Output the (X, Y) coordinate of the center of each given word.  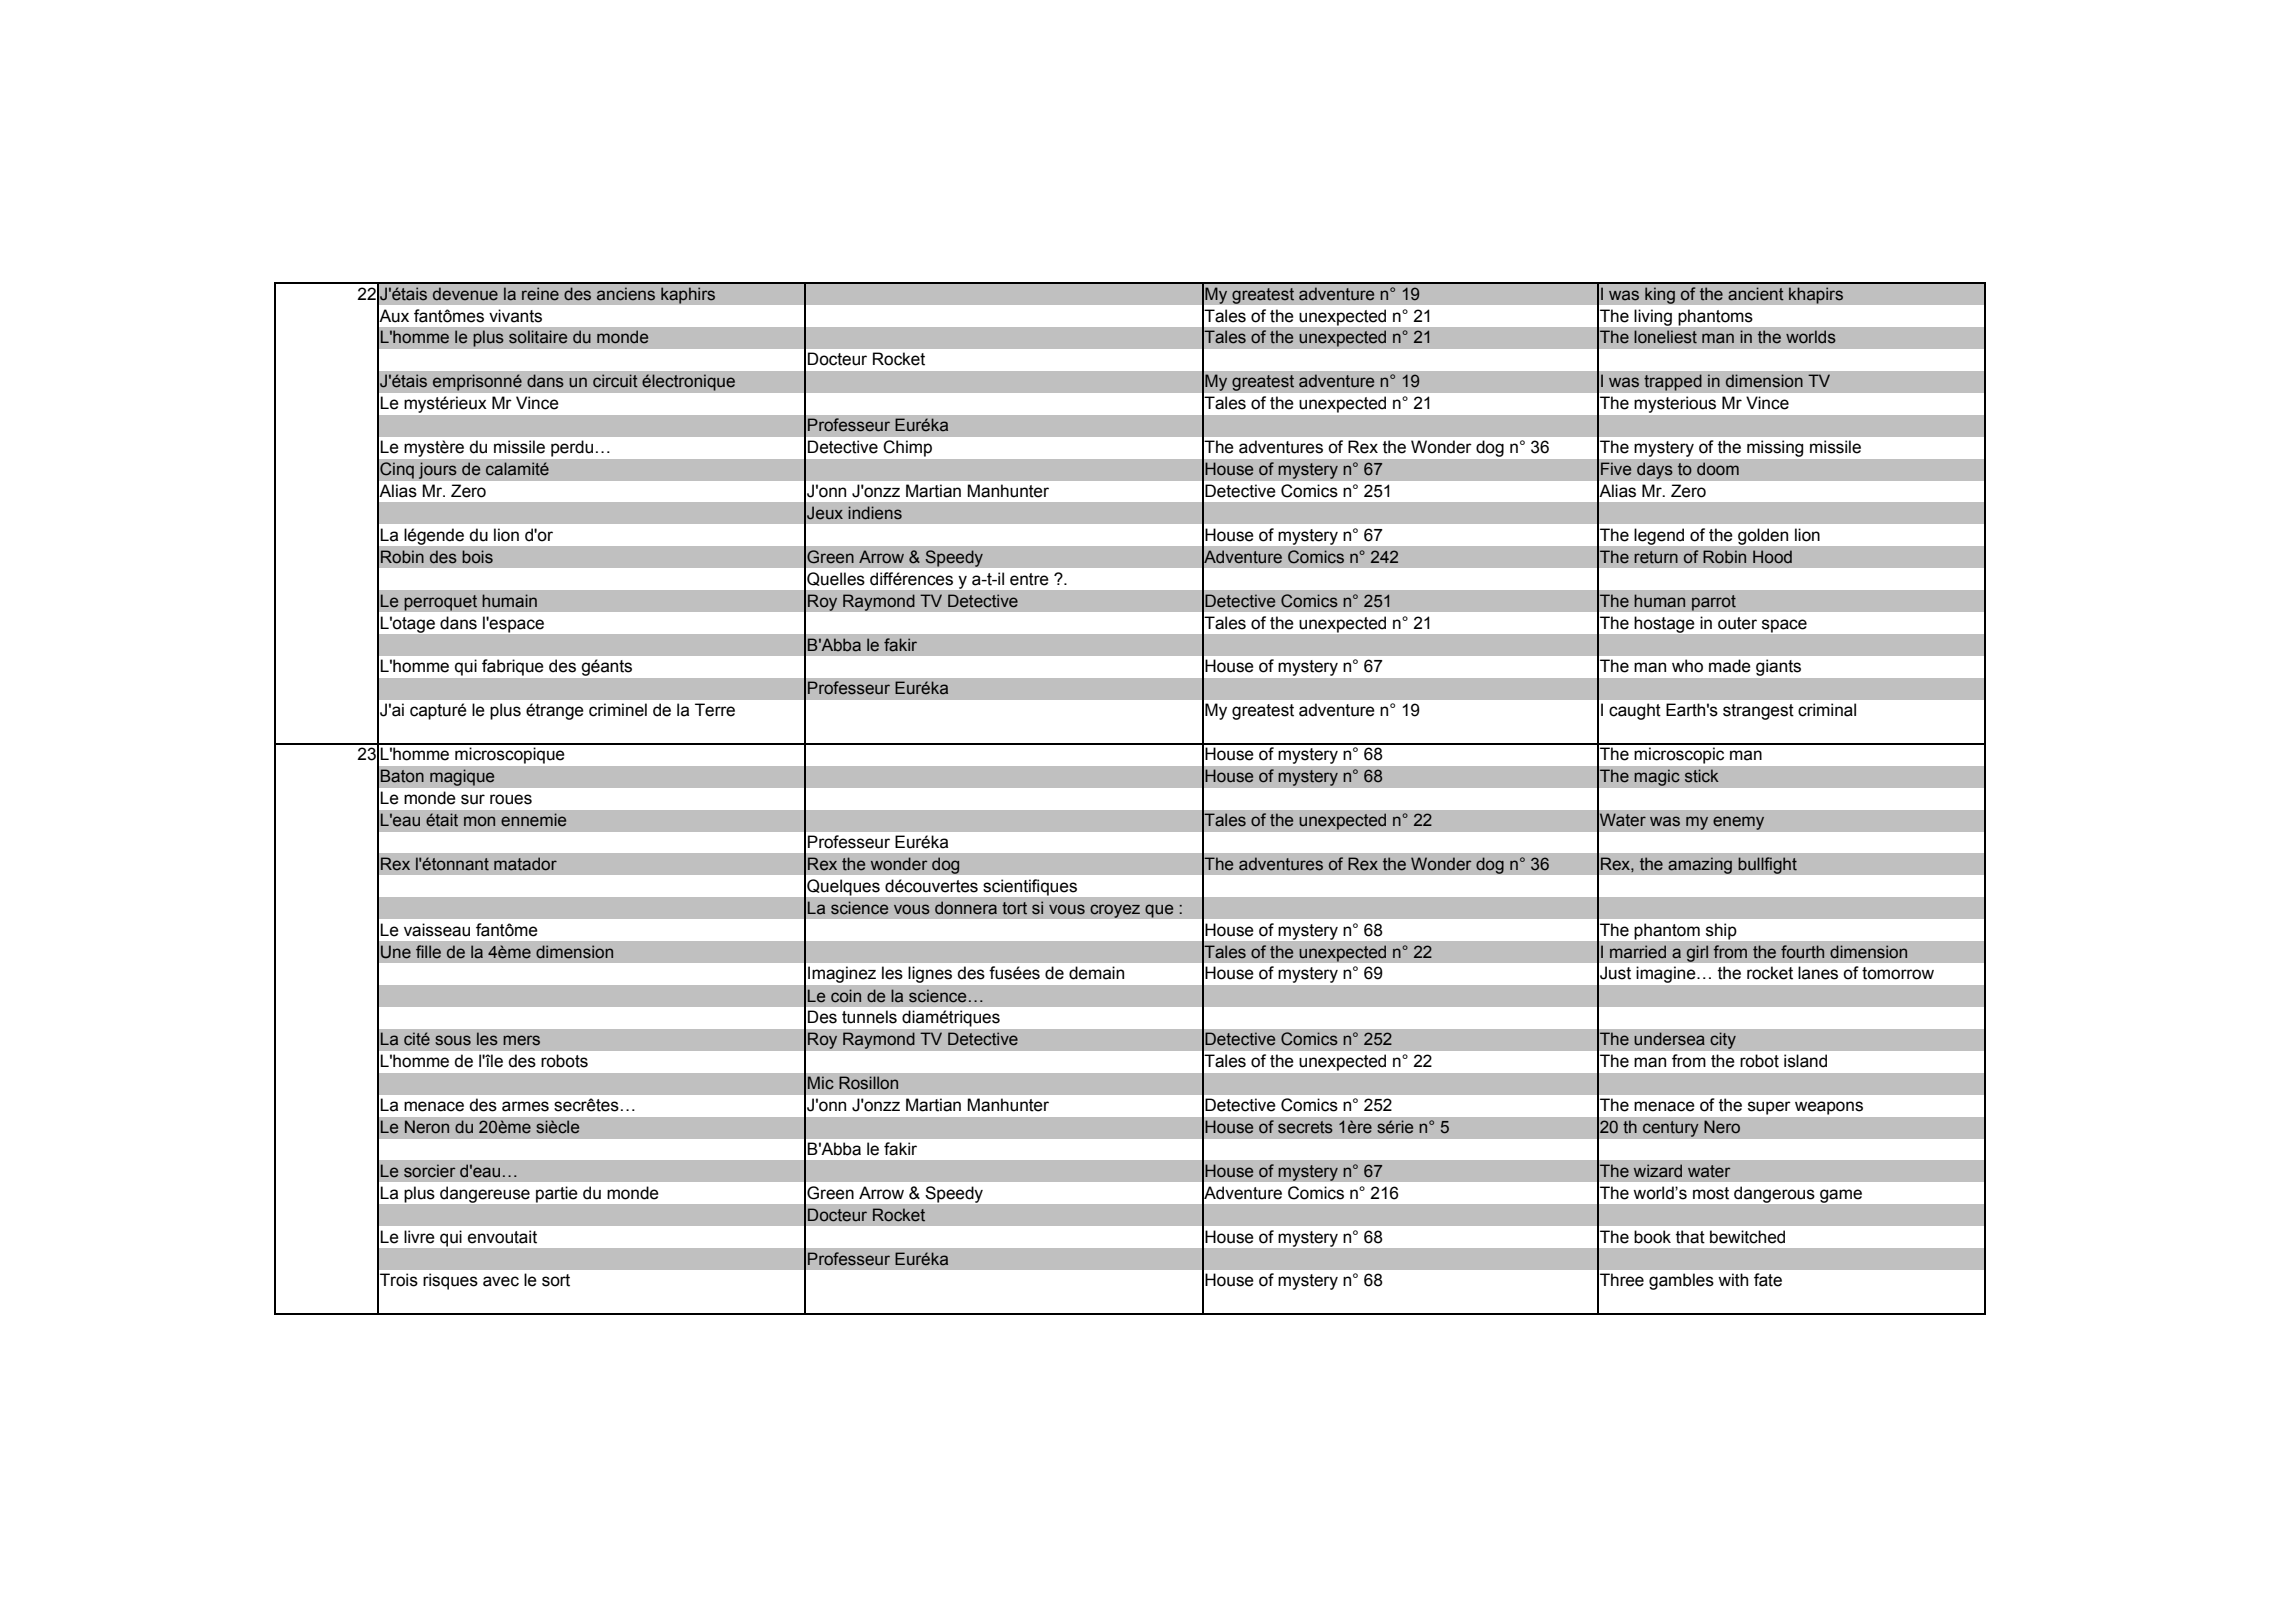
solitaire (538, 337)
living (1653, 317)
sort (556, 1280)
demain (1096, 973)
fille (428, 952)
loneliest (1665, 337)
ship (1721, 932)
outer (1737, 623)
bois (477, 557)
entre (1029, 579)
